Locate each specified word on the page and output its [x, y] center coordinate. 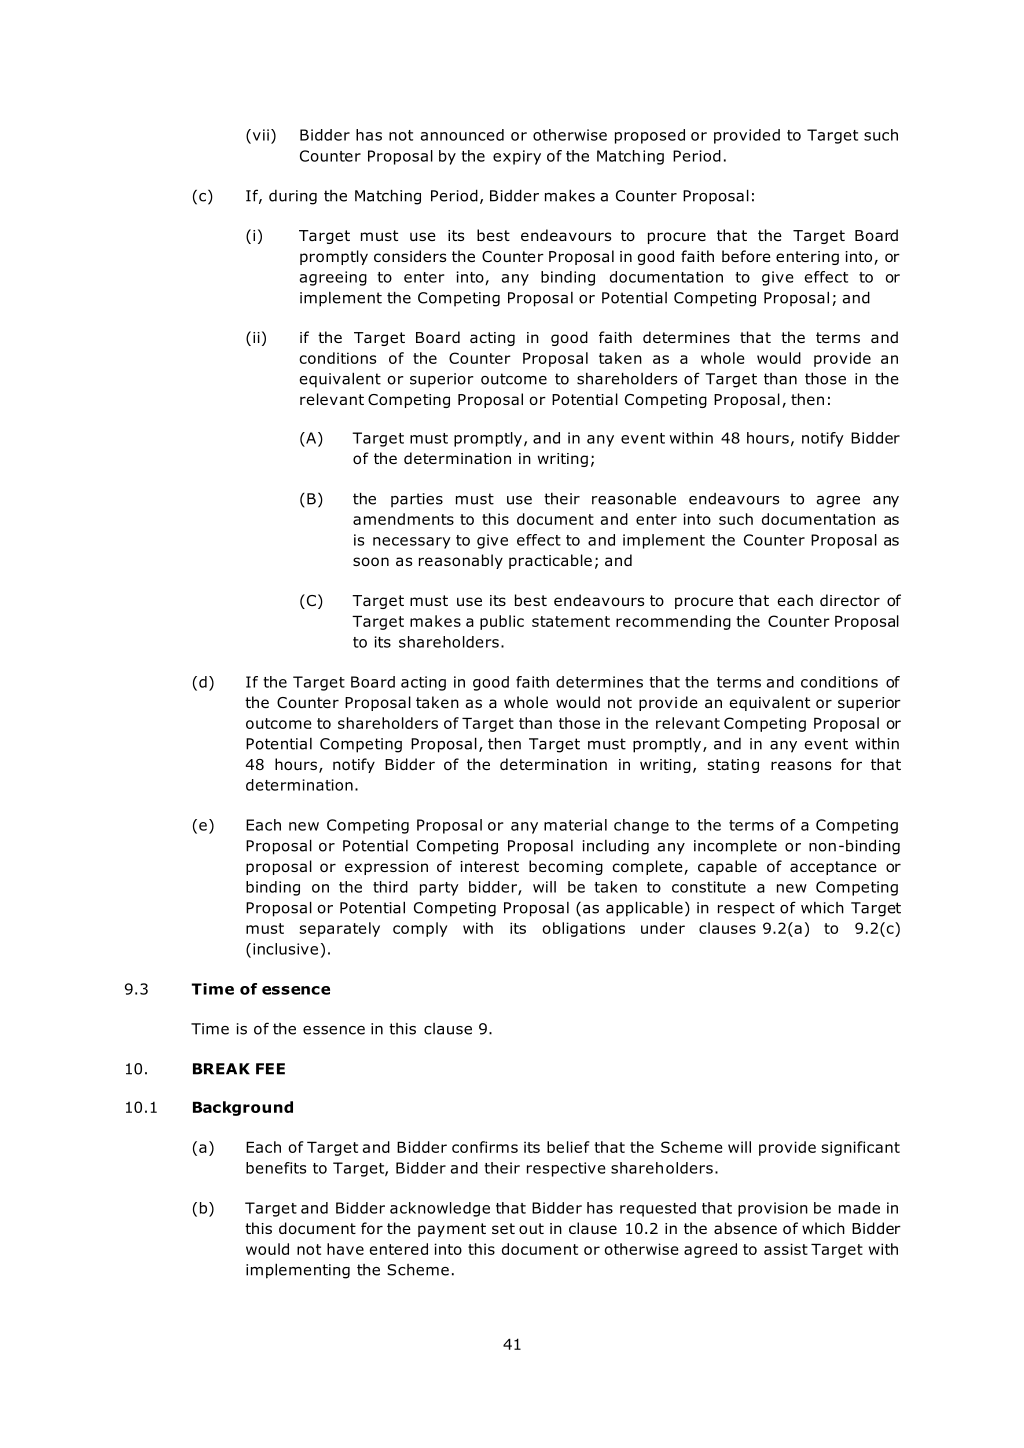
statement [571, 621]
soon [371, 561]
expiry [517, 157]
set [503, 1228]
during [293, 197]
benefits [276, 1168]
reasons [801, 765]
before [746, 256]
